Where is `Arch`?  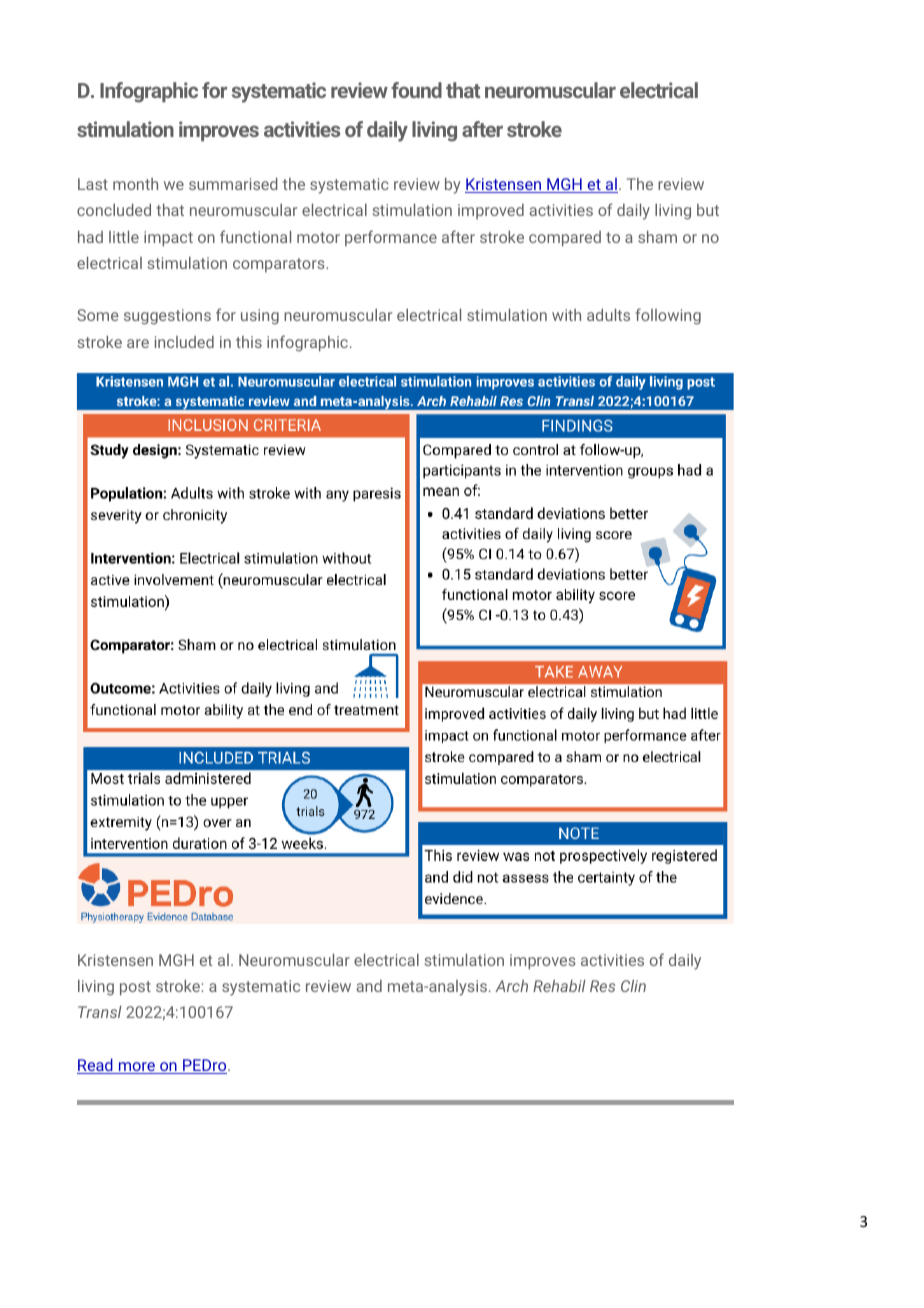 Arch is located at coordinates (511, 986).
